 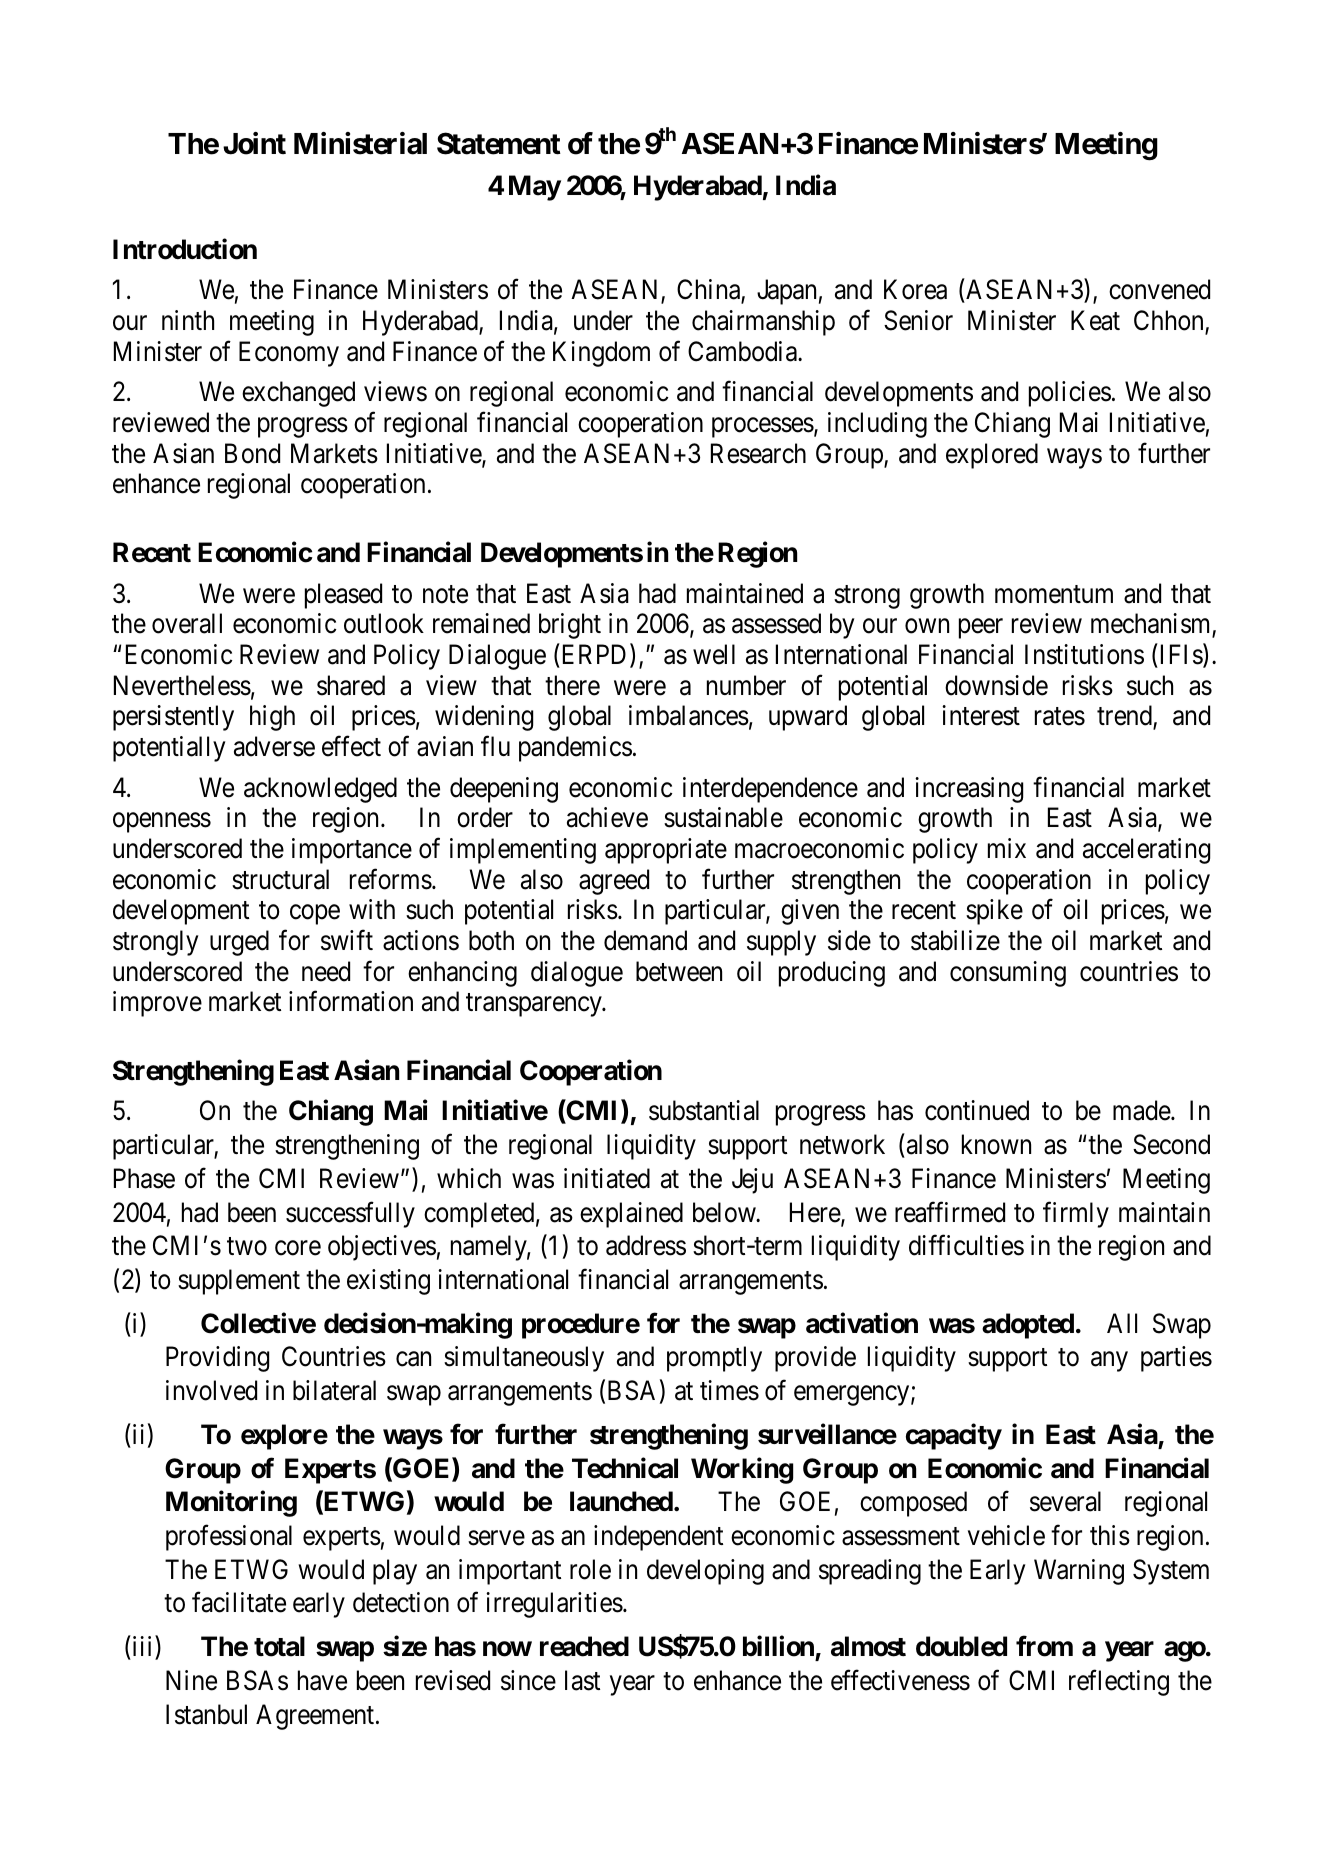 What do you see at coordinates (272, 718) in the image?
I see `high` at bounding box center [272, 718].
